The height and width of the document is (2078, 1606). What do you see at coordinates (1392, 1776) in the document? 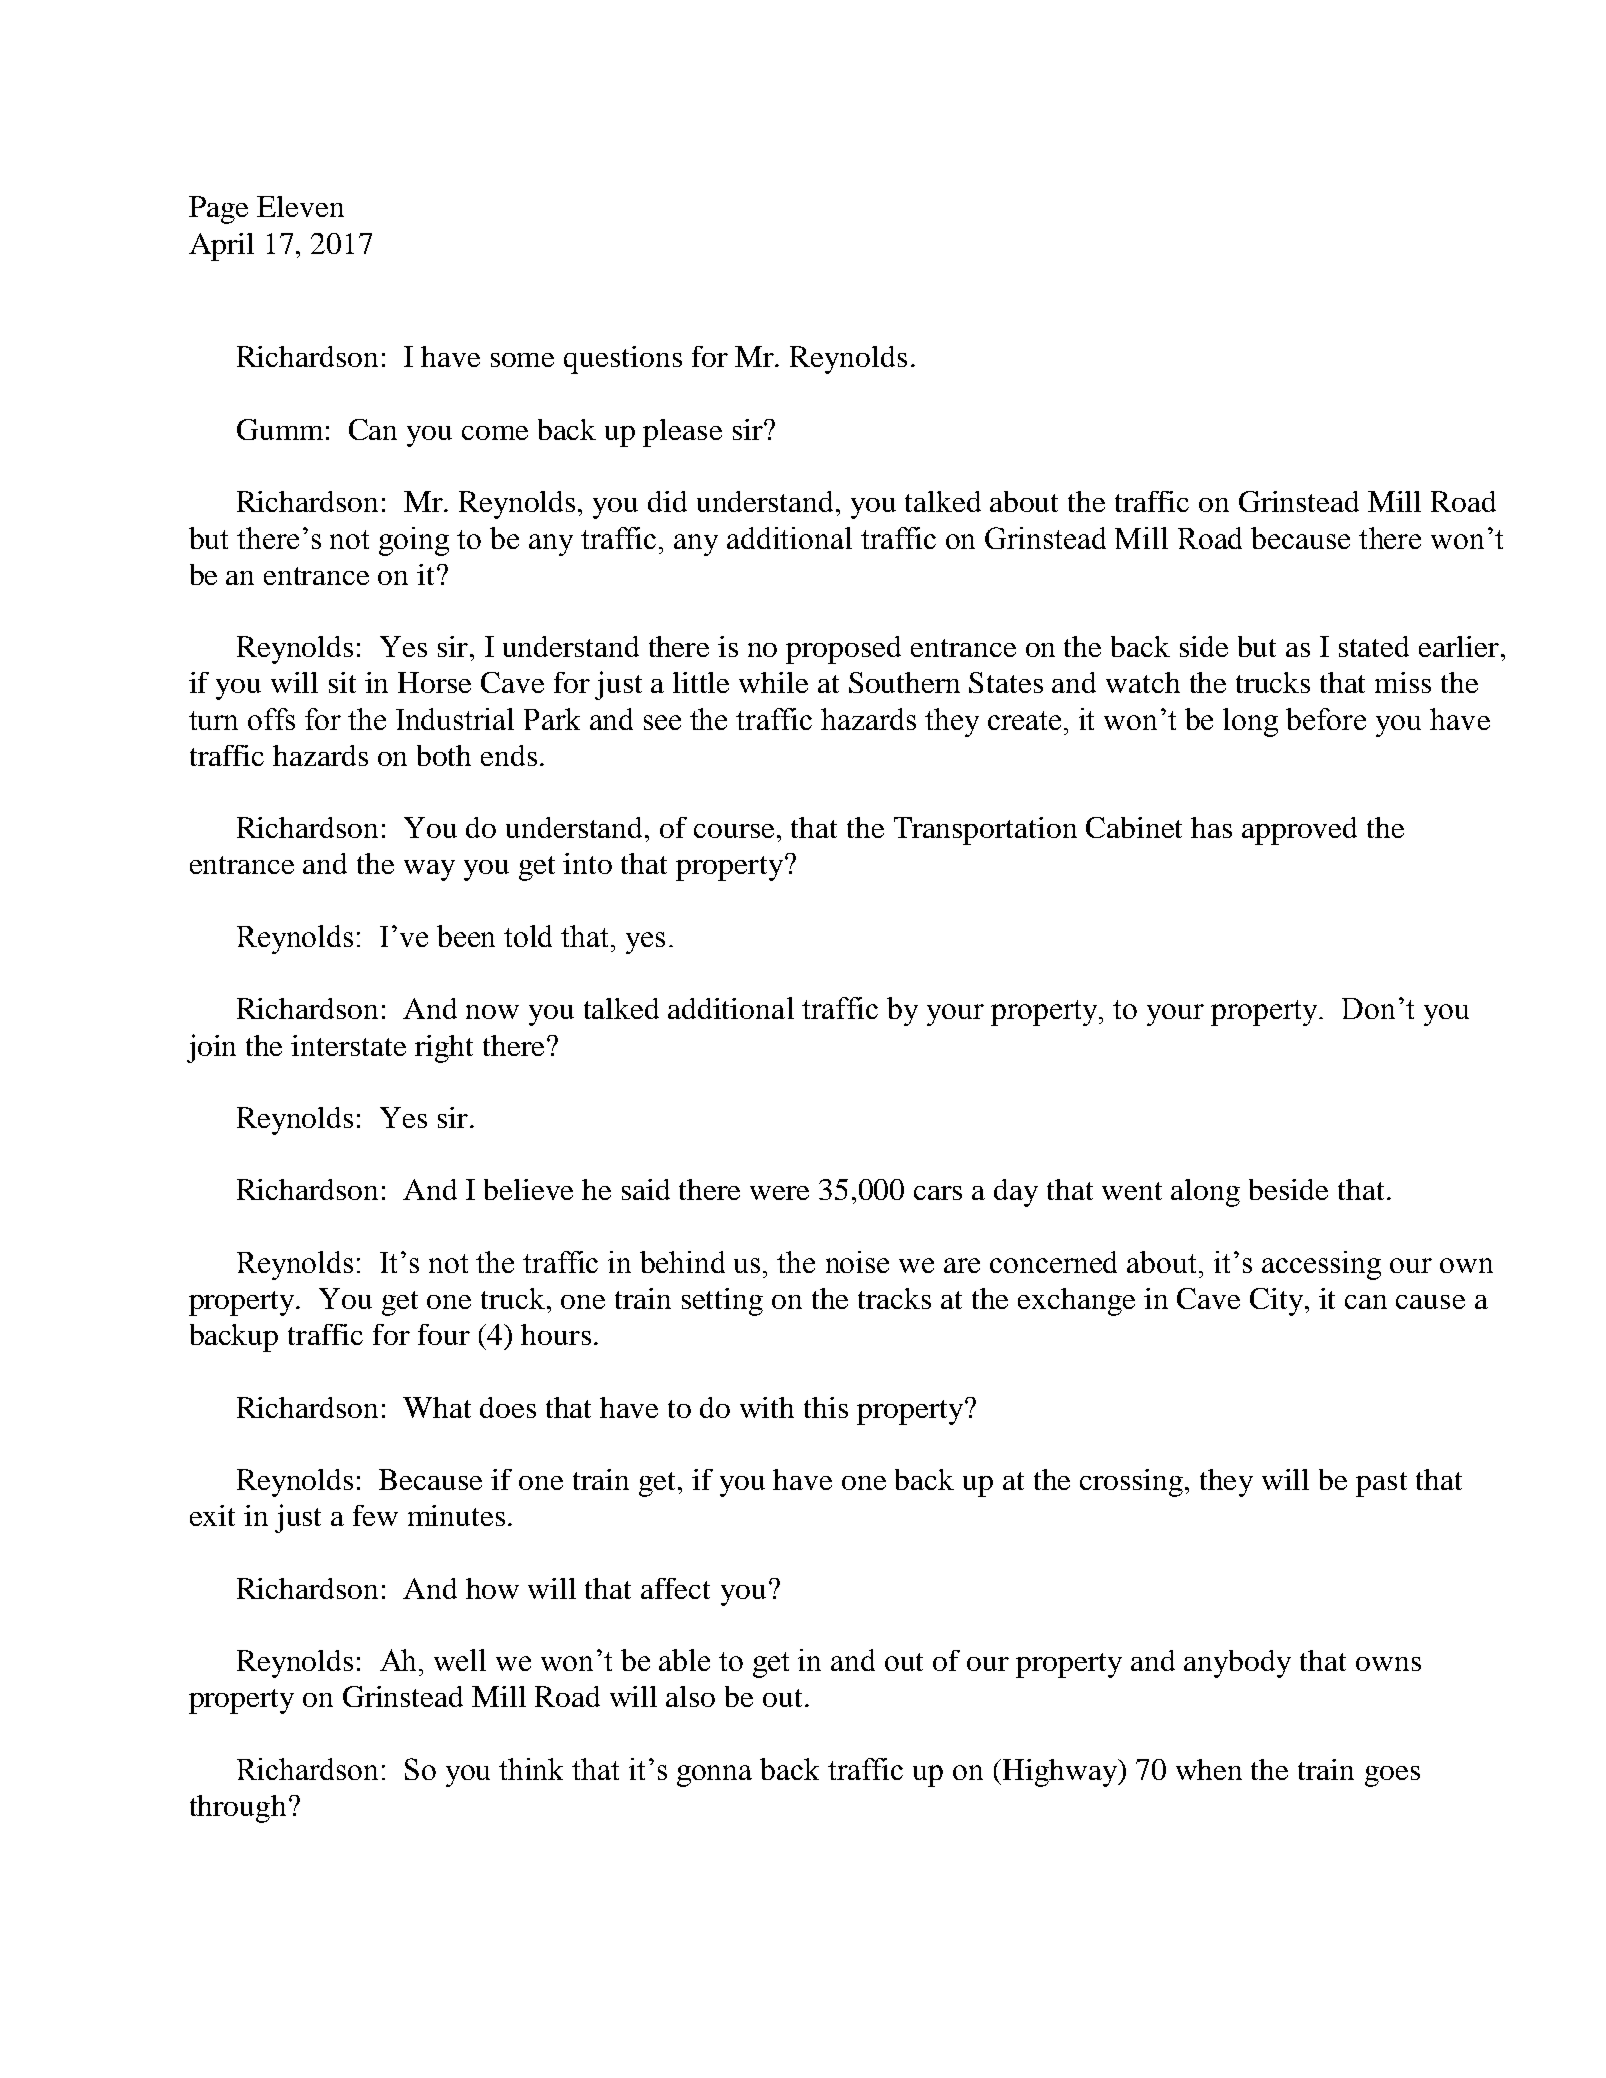
I see `goes` at bounding box center [1392, 1776].
